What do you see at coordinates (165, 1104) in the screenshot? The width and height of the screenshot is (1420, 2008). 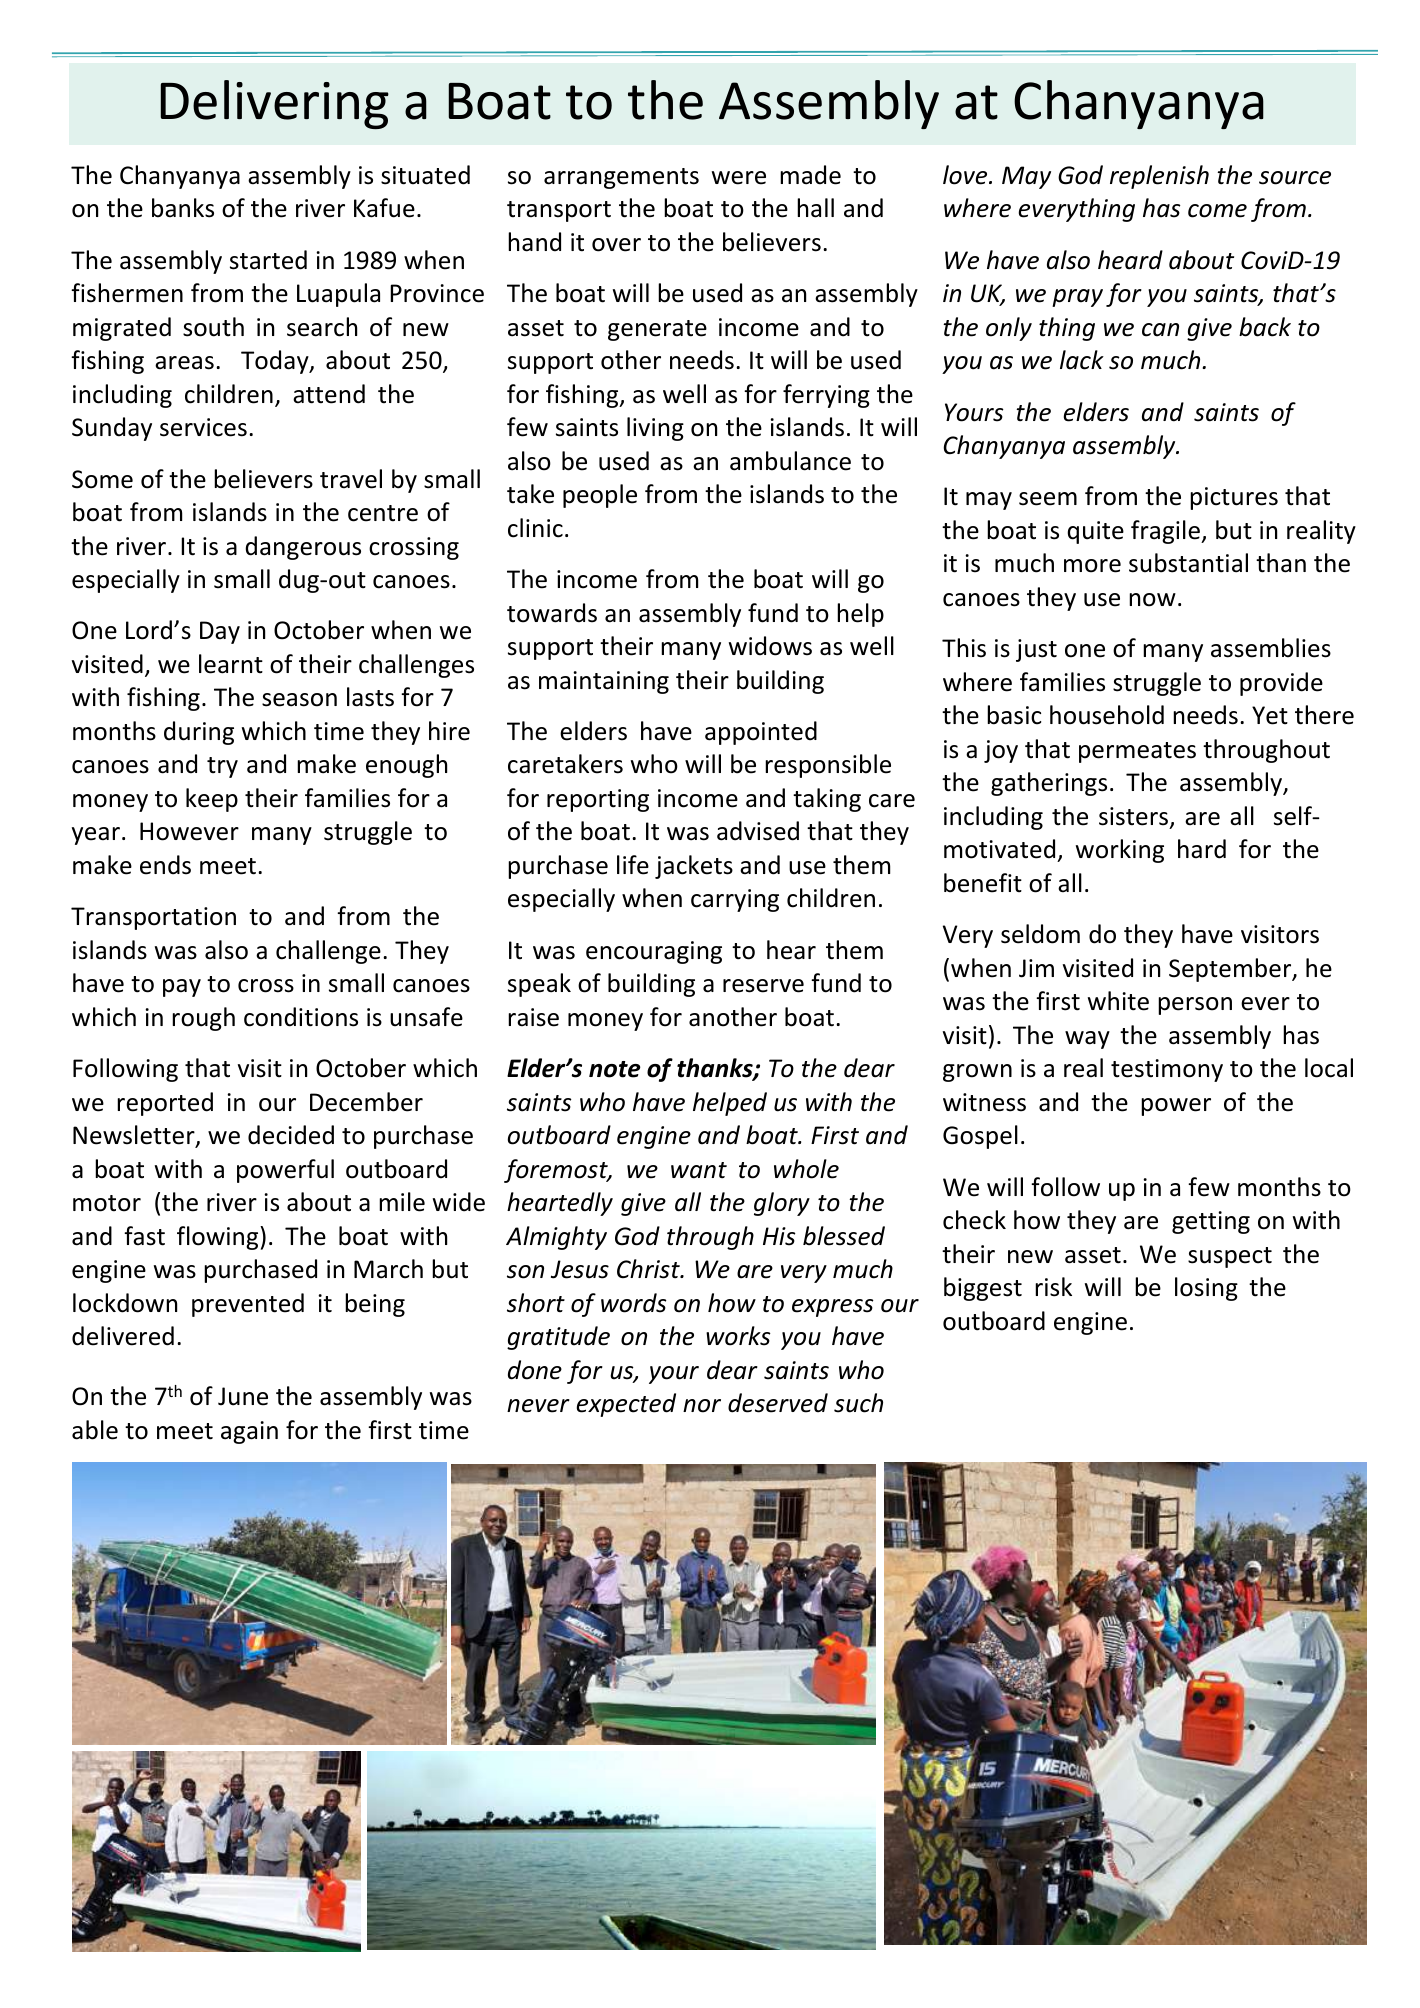 I see `reported` at bounding box center [165, 1104].
